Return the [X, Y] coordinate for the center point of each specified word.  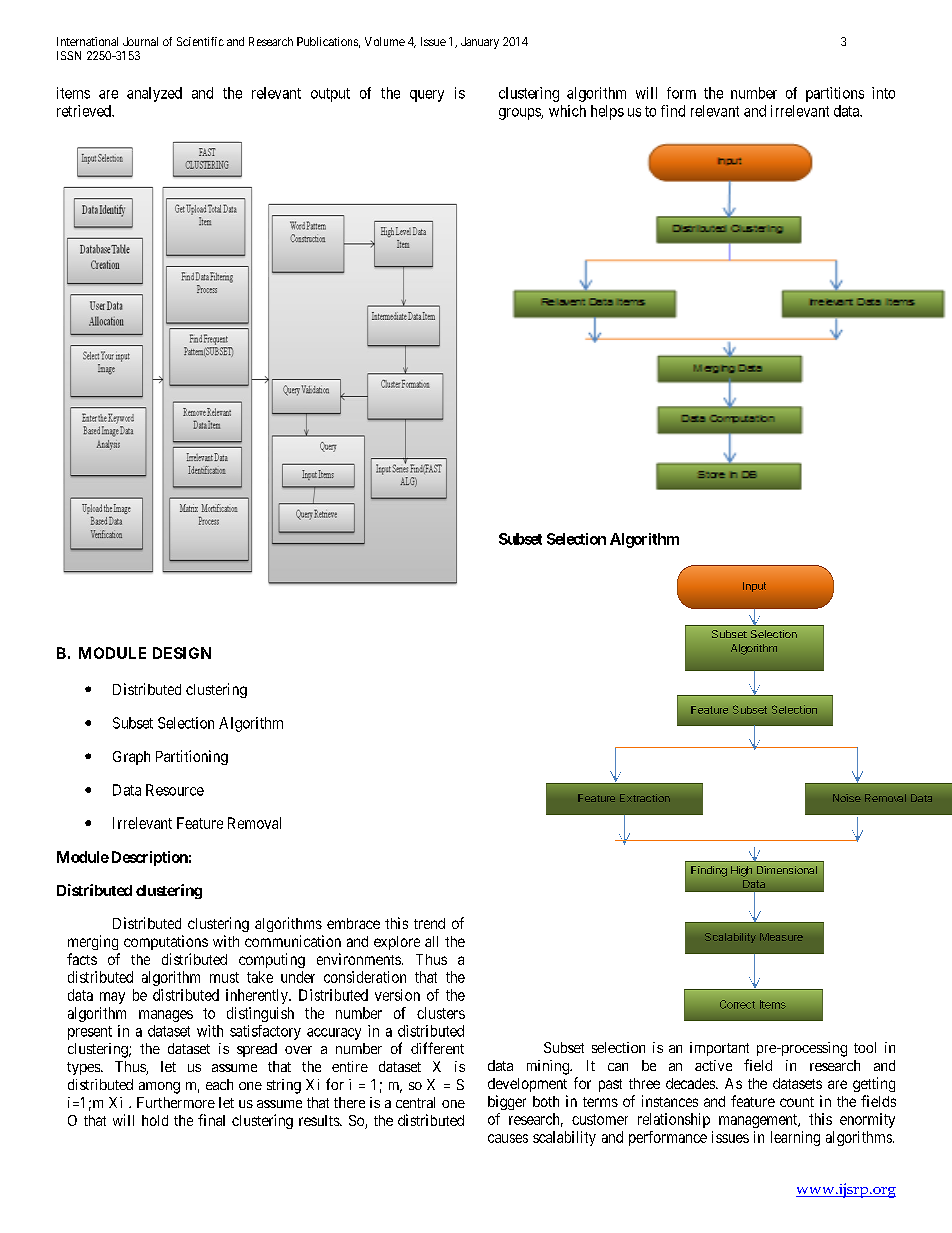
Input [754, 587]
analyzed [154, 94]
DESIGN [182, 653]
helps [607, 112]
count [797, 1102]
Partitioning [192, 757]
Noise [847, 798]
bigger [507, 1102]
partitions [835, 94]
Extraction [645, 798]
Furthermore [176, 1102]
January [480, 43]
